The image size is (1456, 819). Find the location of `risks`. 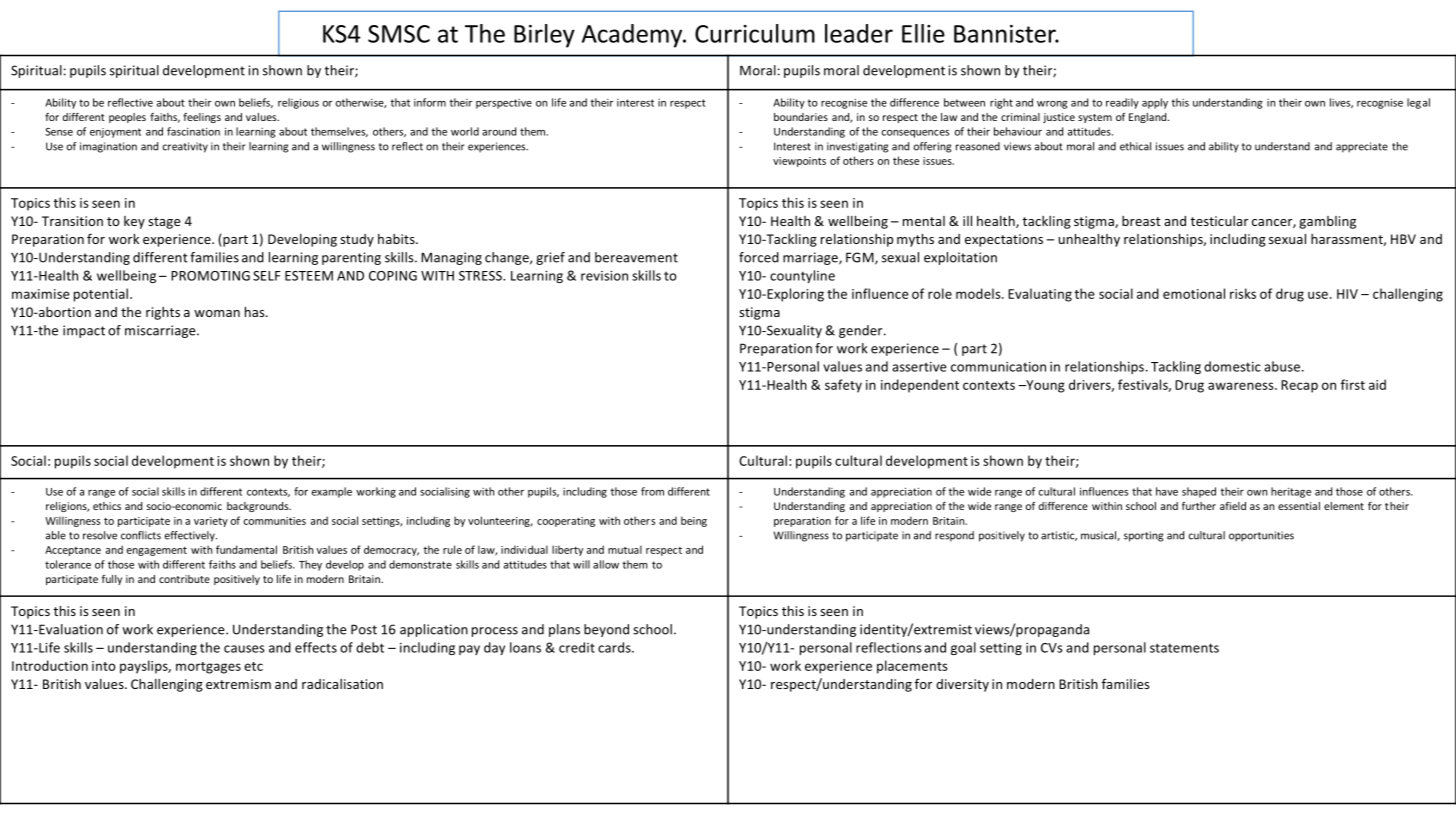

risks is located at coordinates (1243, 293).
